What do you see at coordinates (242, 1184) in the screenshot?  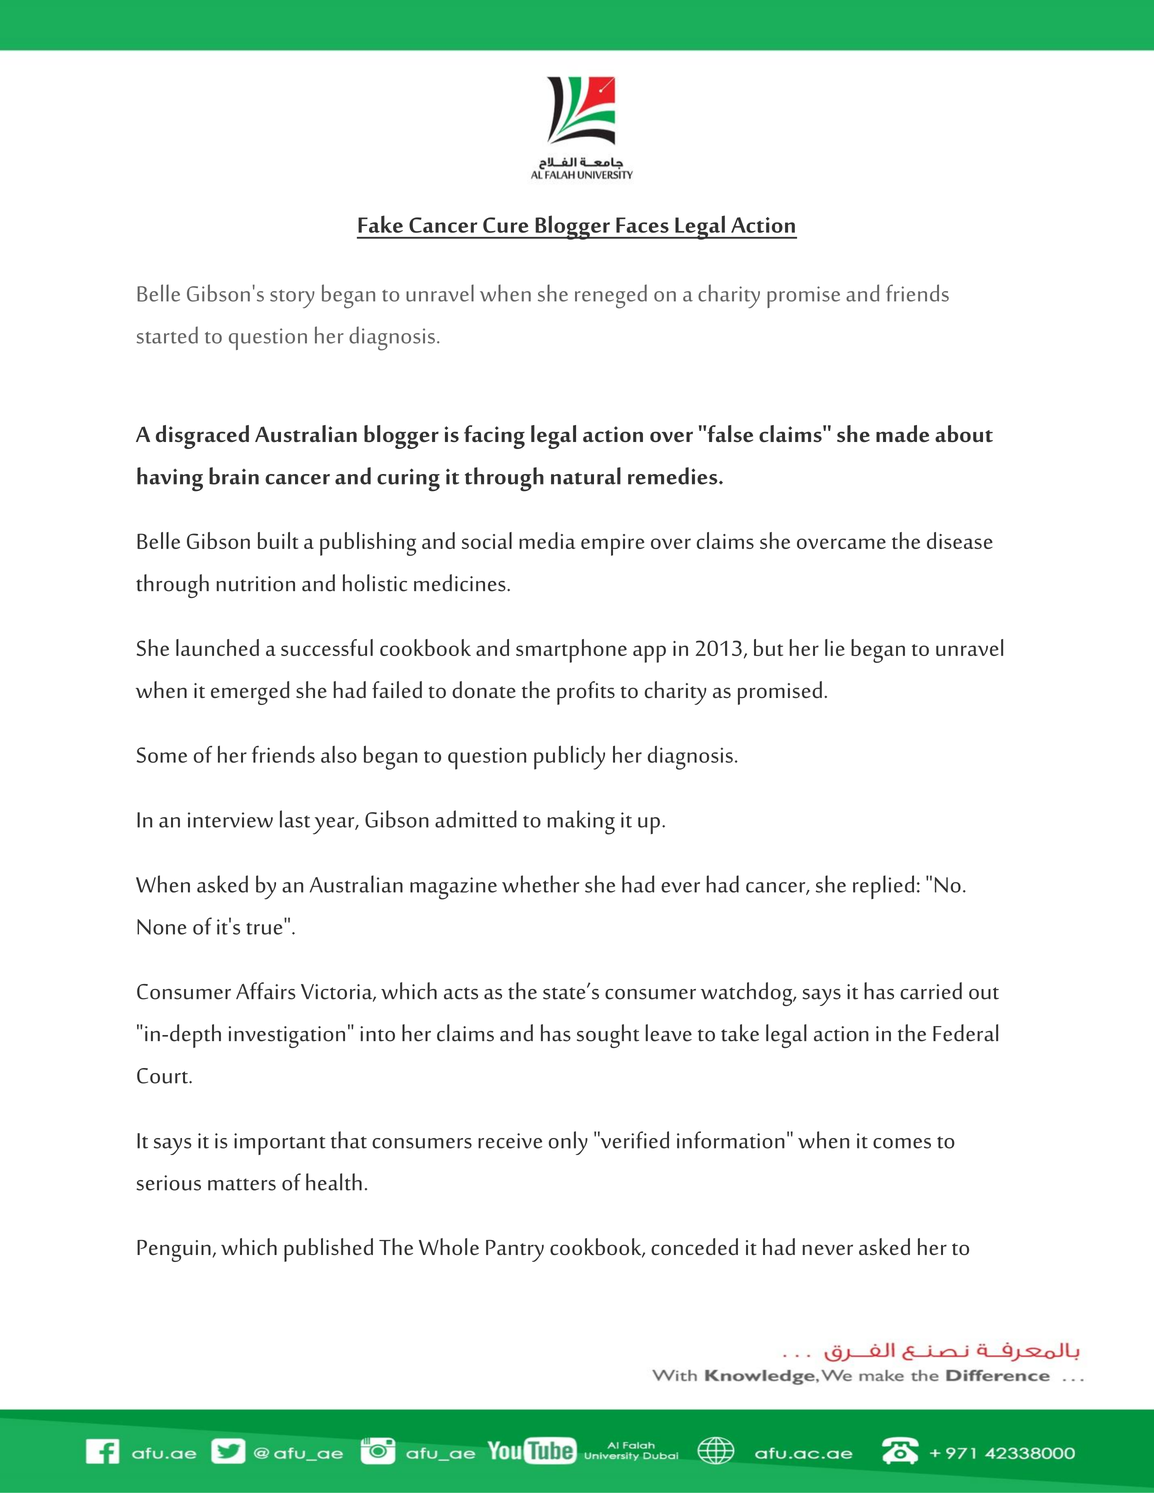 I see `matters` at bounding box center [242, 1184].
